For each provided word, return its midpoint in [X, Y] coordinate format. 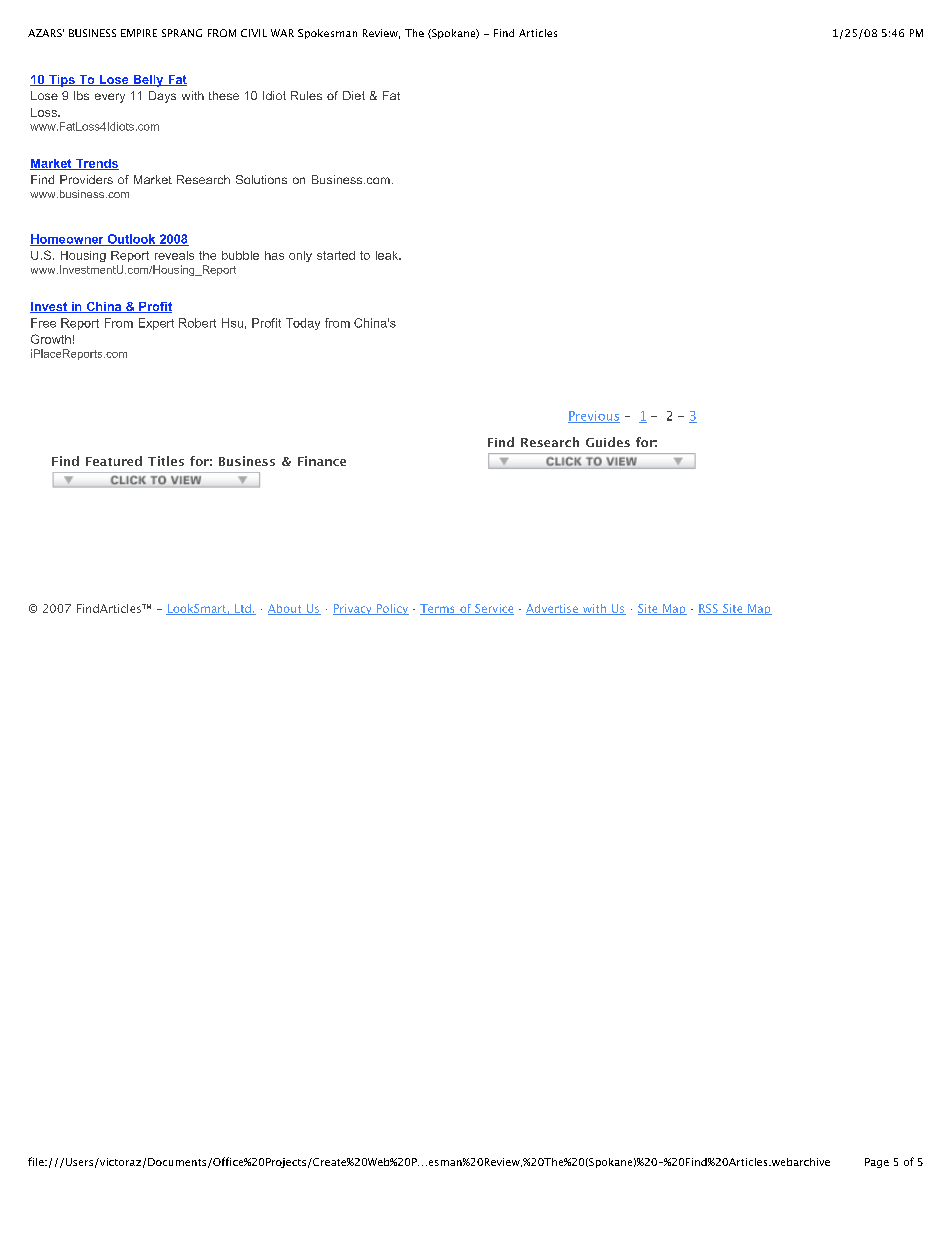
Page [877, 1163]
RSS [709, 609]
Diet [354, 95]
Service [493, 609]
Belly [148, 81]
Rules [306, 95]
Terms [438, 609]
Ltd [243, 609]
